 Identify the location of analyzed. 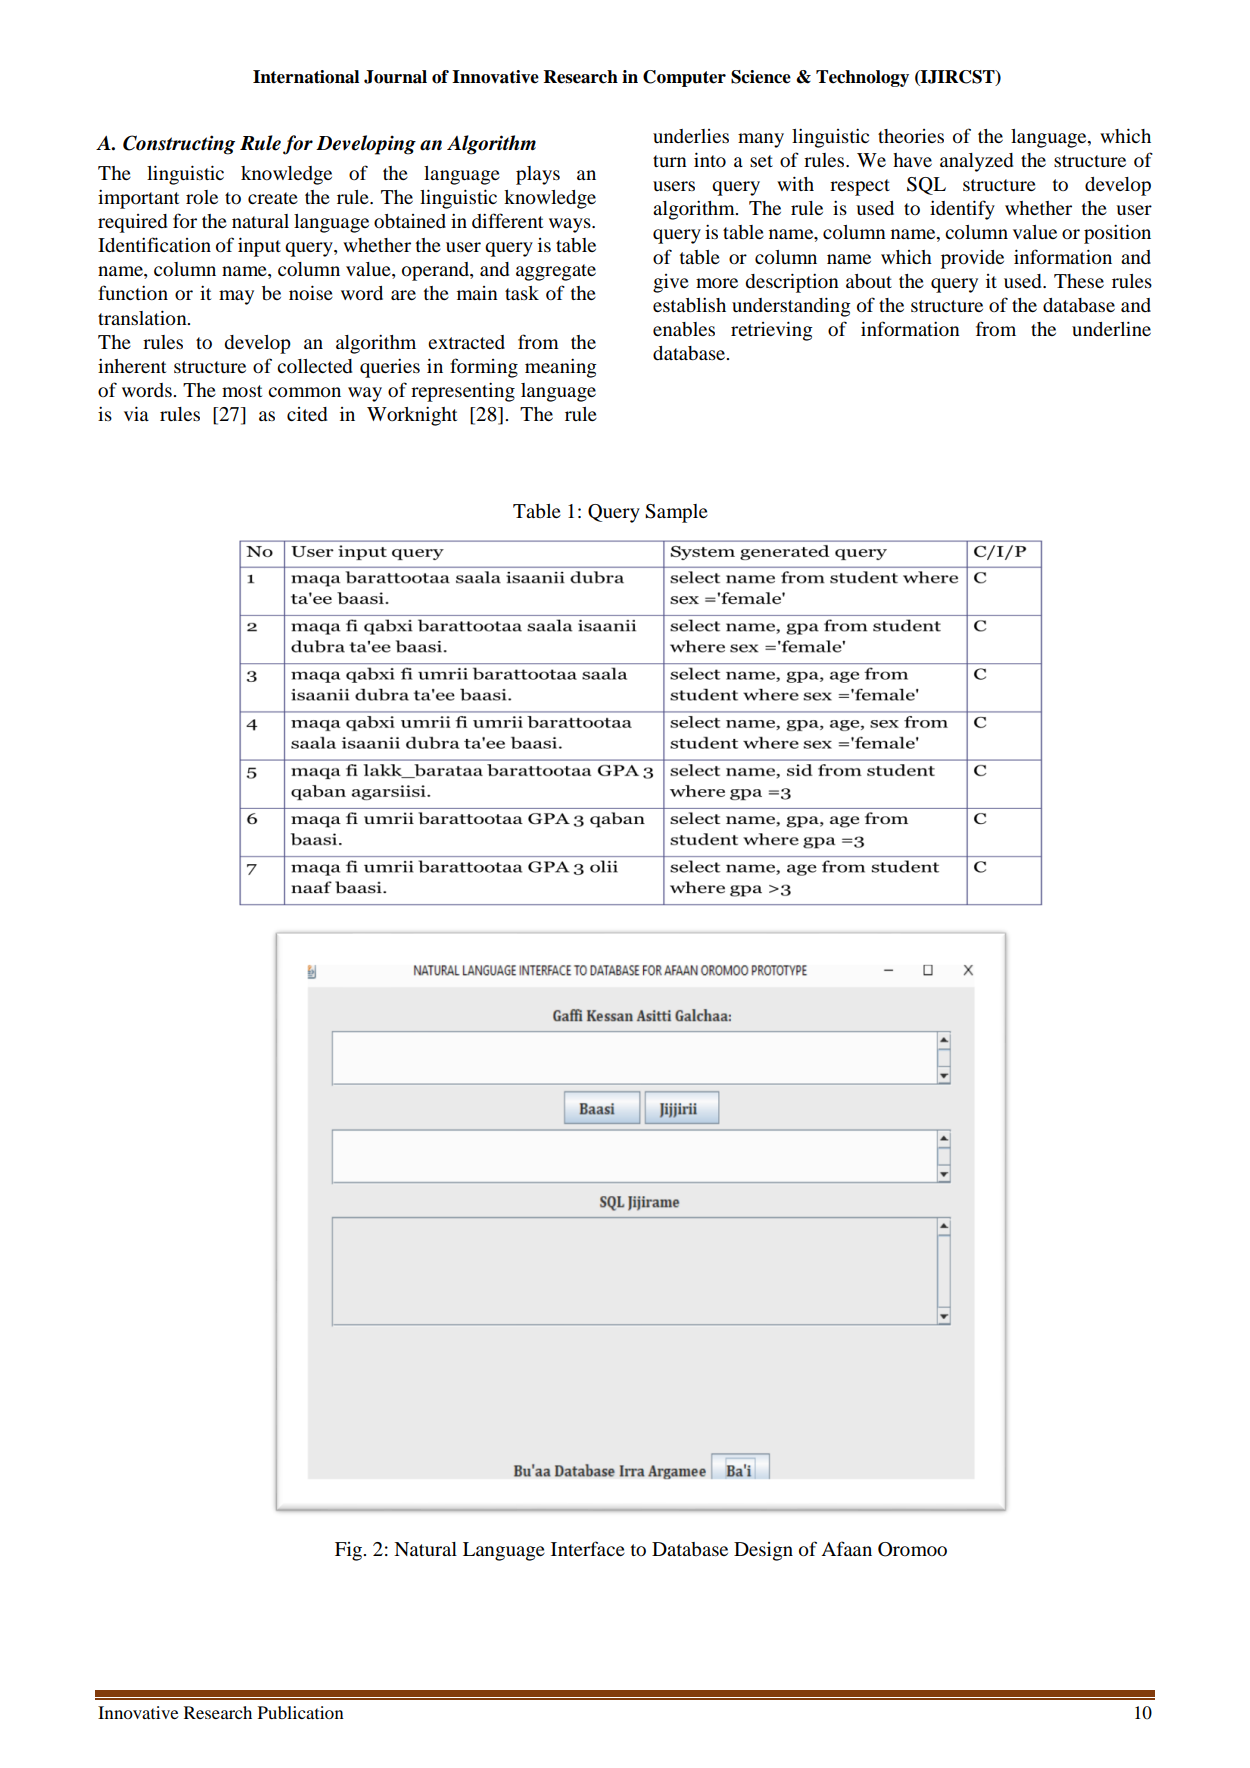
(976, 162).
